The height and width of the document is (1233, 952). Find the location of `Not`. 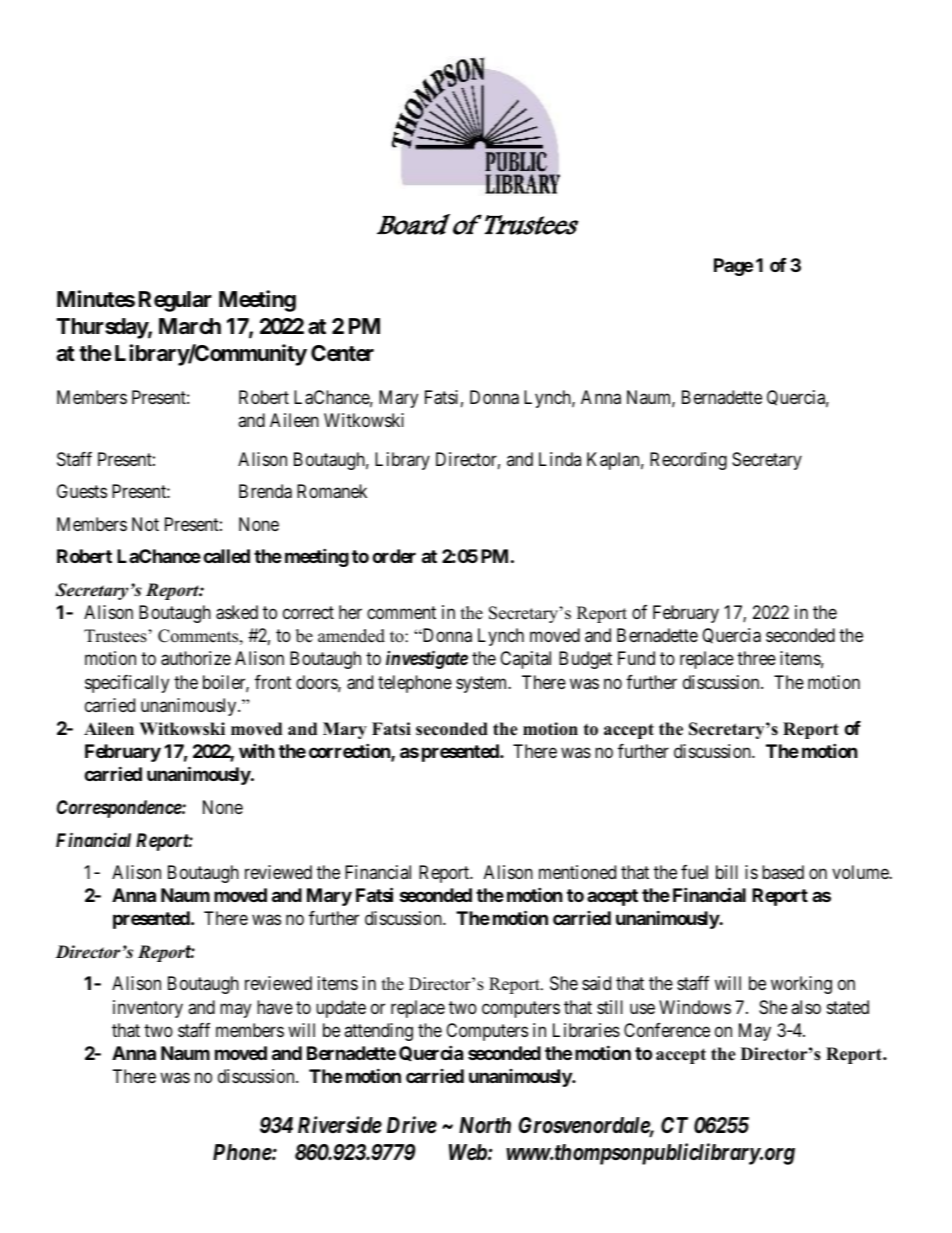

Not is located at coordinates (145, 524).
